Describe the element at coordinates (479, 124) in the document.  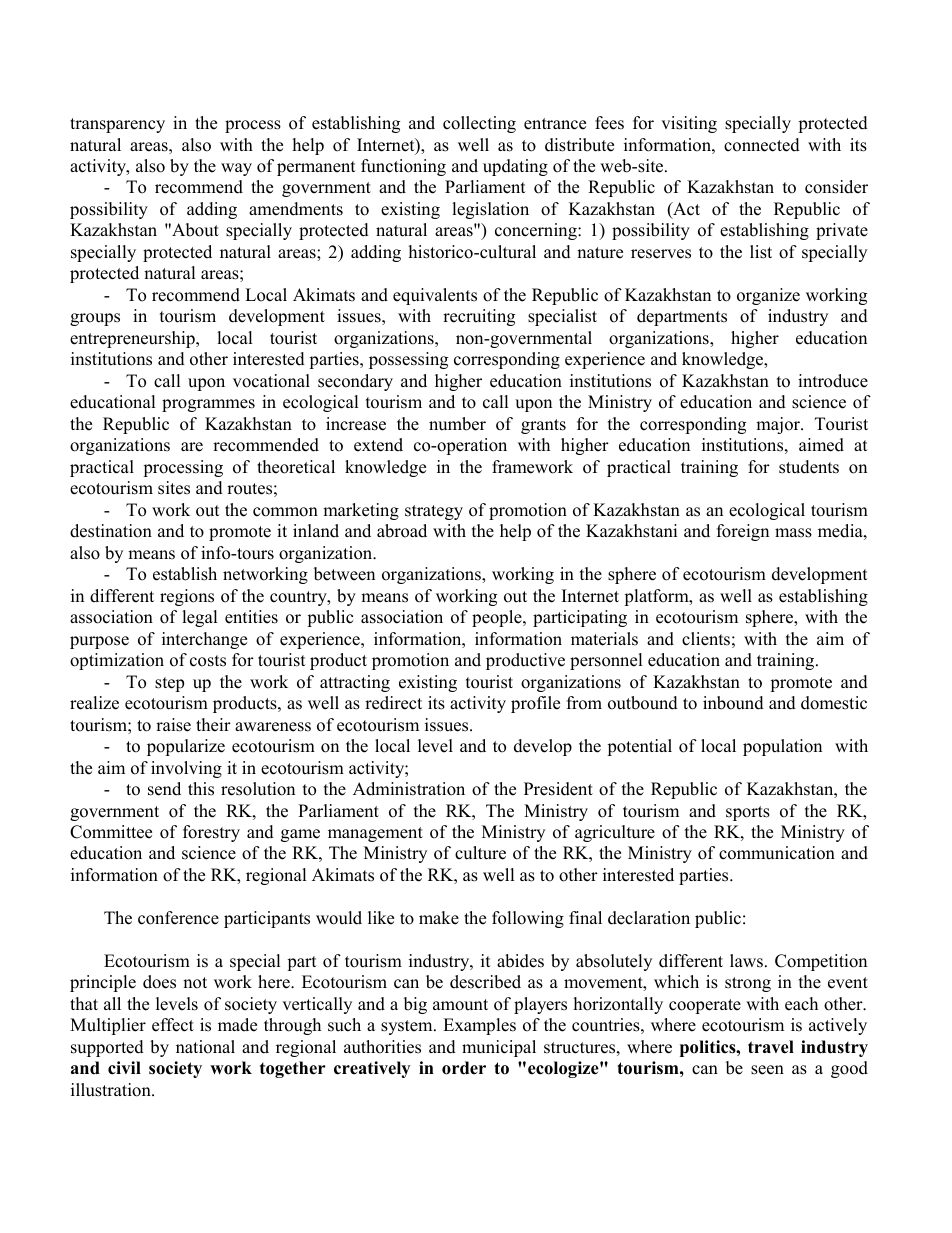
I see `collecting` at that location.
